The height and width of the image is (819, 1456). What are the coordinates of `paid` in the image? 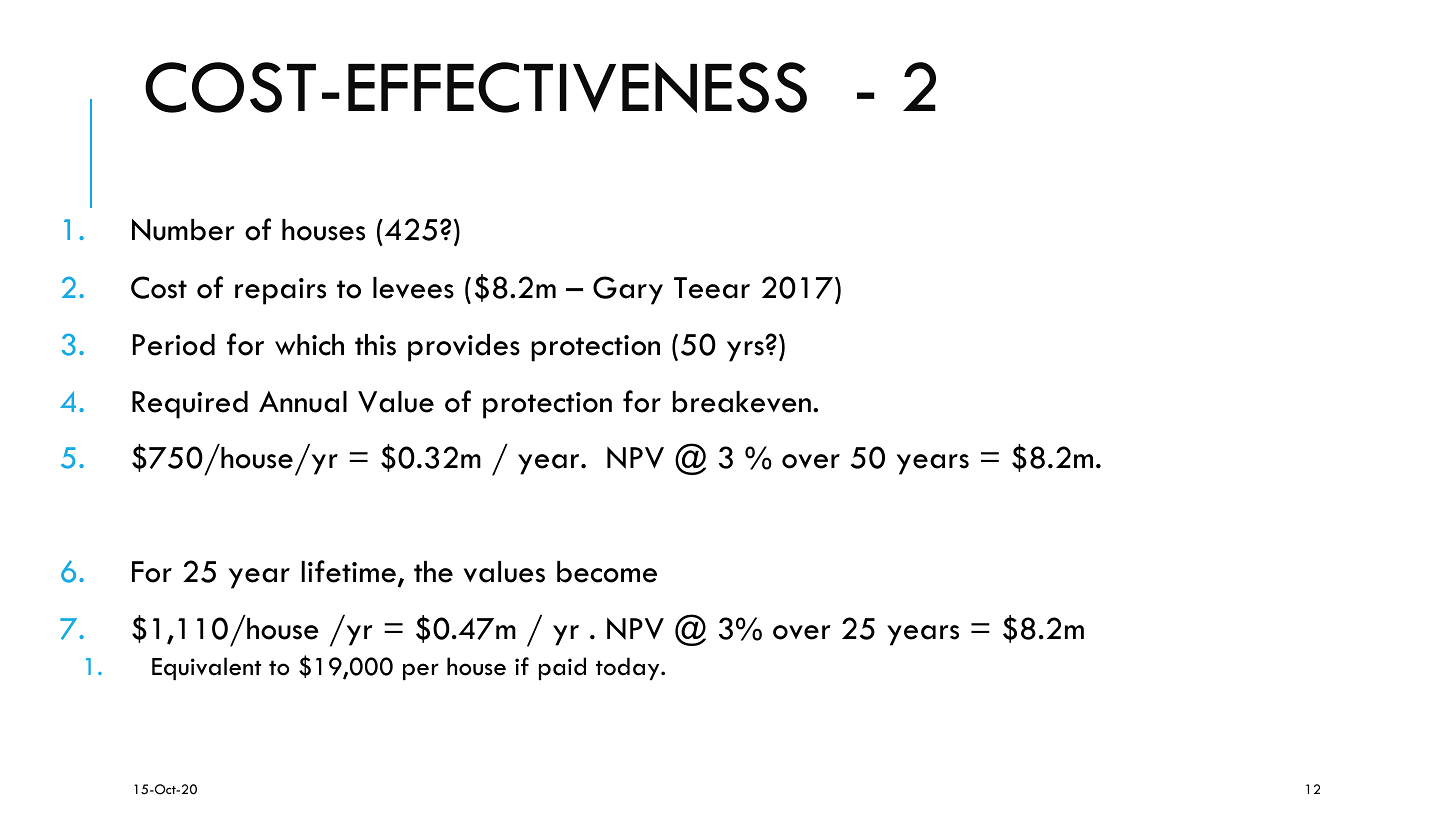 It's located at (562, 668).
